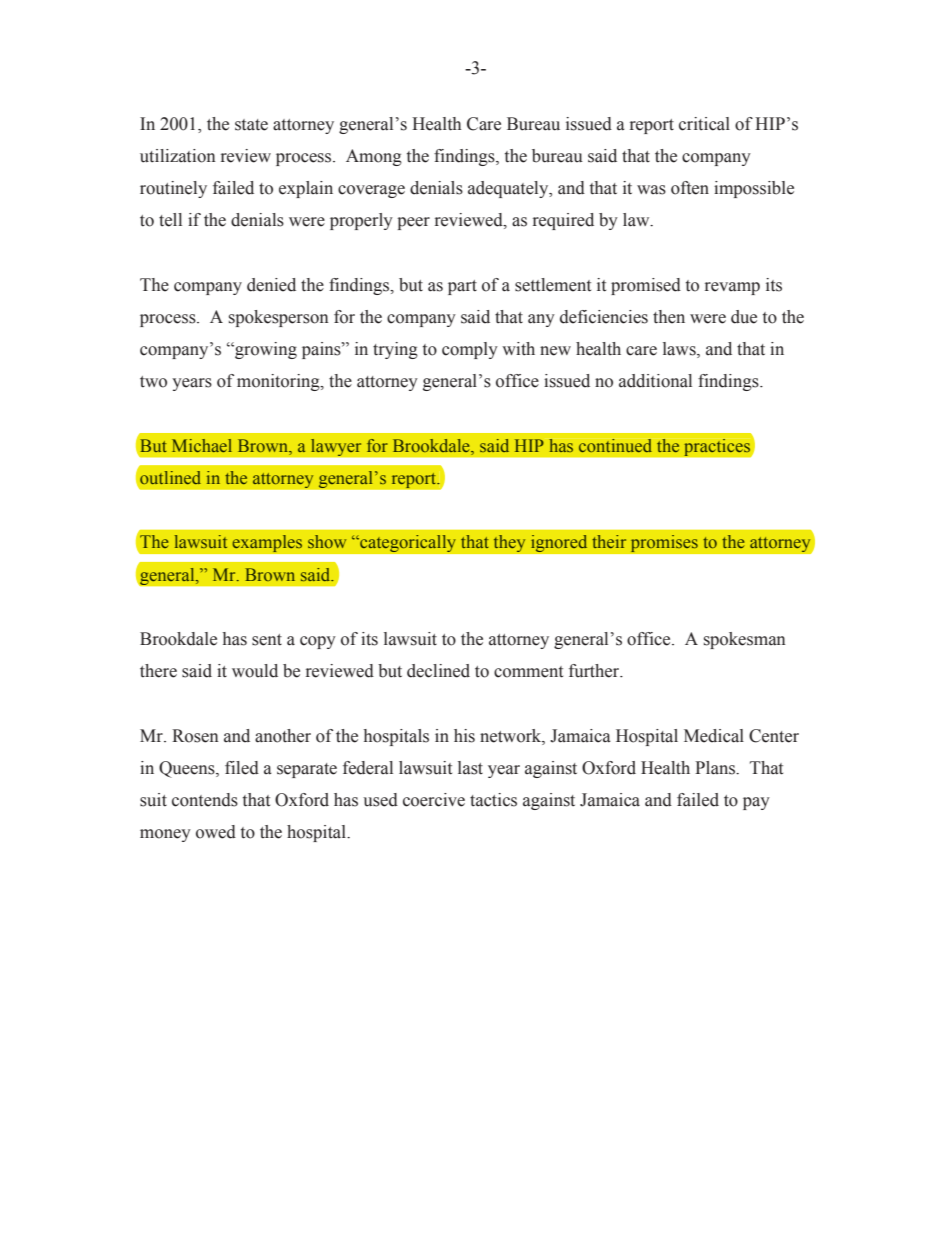 This page has width=952, height=1233. I want to click on spokesman, so click(745, 640).
